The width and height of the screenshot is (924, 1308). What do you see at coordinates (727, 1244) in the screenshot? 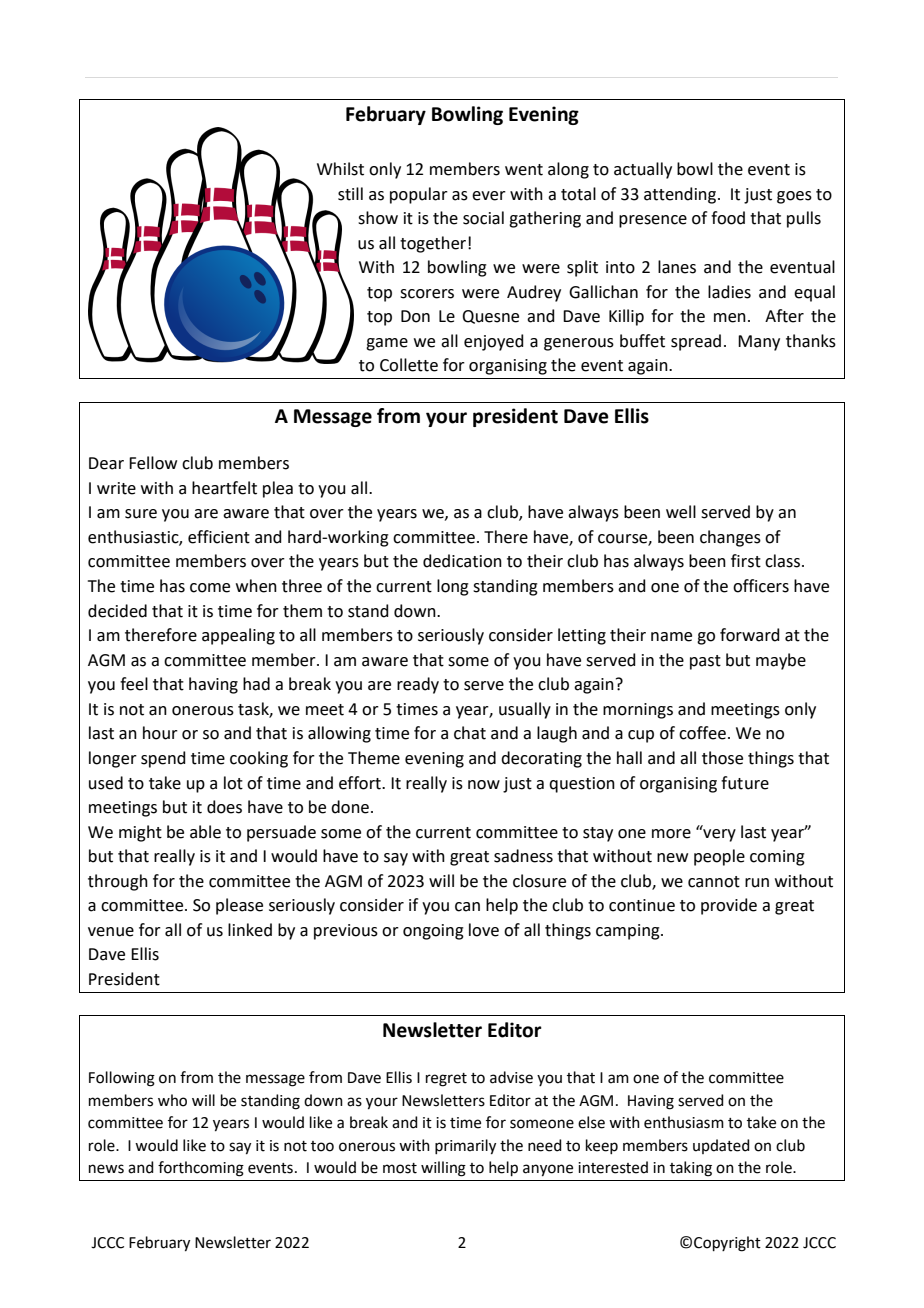
I see `Copyright` at bounding box center [727, 1244].
